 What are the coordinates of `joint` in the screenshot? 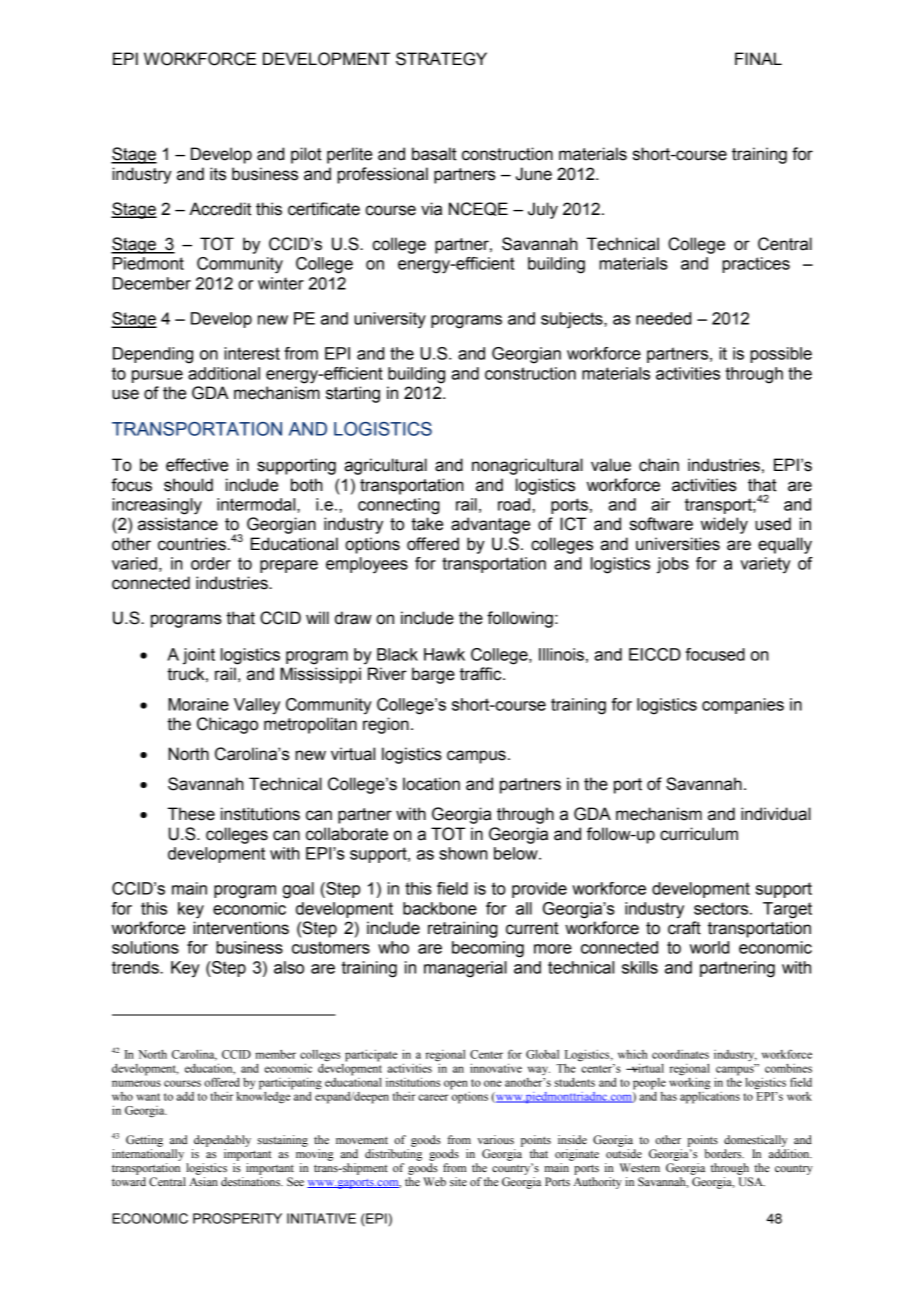 It's located at (199, 656).
